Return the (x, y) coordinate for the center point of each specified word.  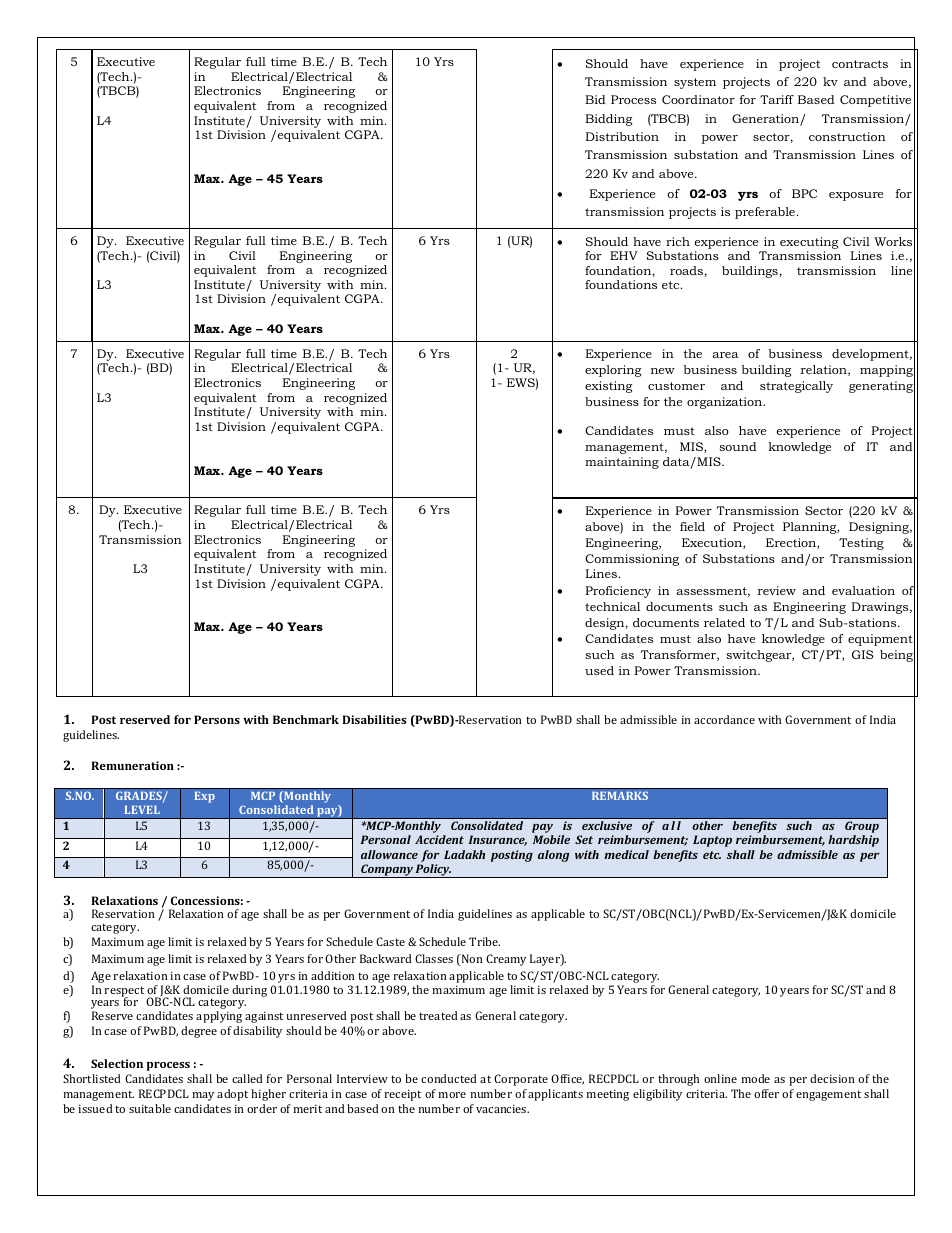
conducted (449, 1078)
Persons (217, 719)
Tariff (777, 99)
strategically (796, 387)
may (203, 1096)
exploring (613, 371)
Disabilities (374, 719)
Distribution (622, 136)
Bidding (608, 120)
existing (608, 387)
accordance (724, 719)
